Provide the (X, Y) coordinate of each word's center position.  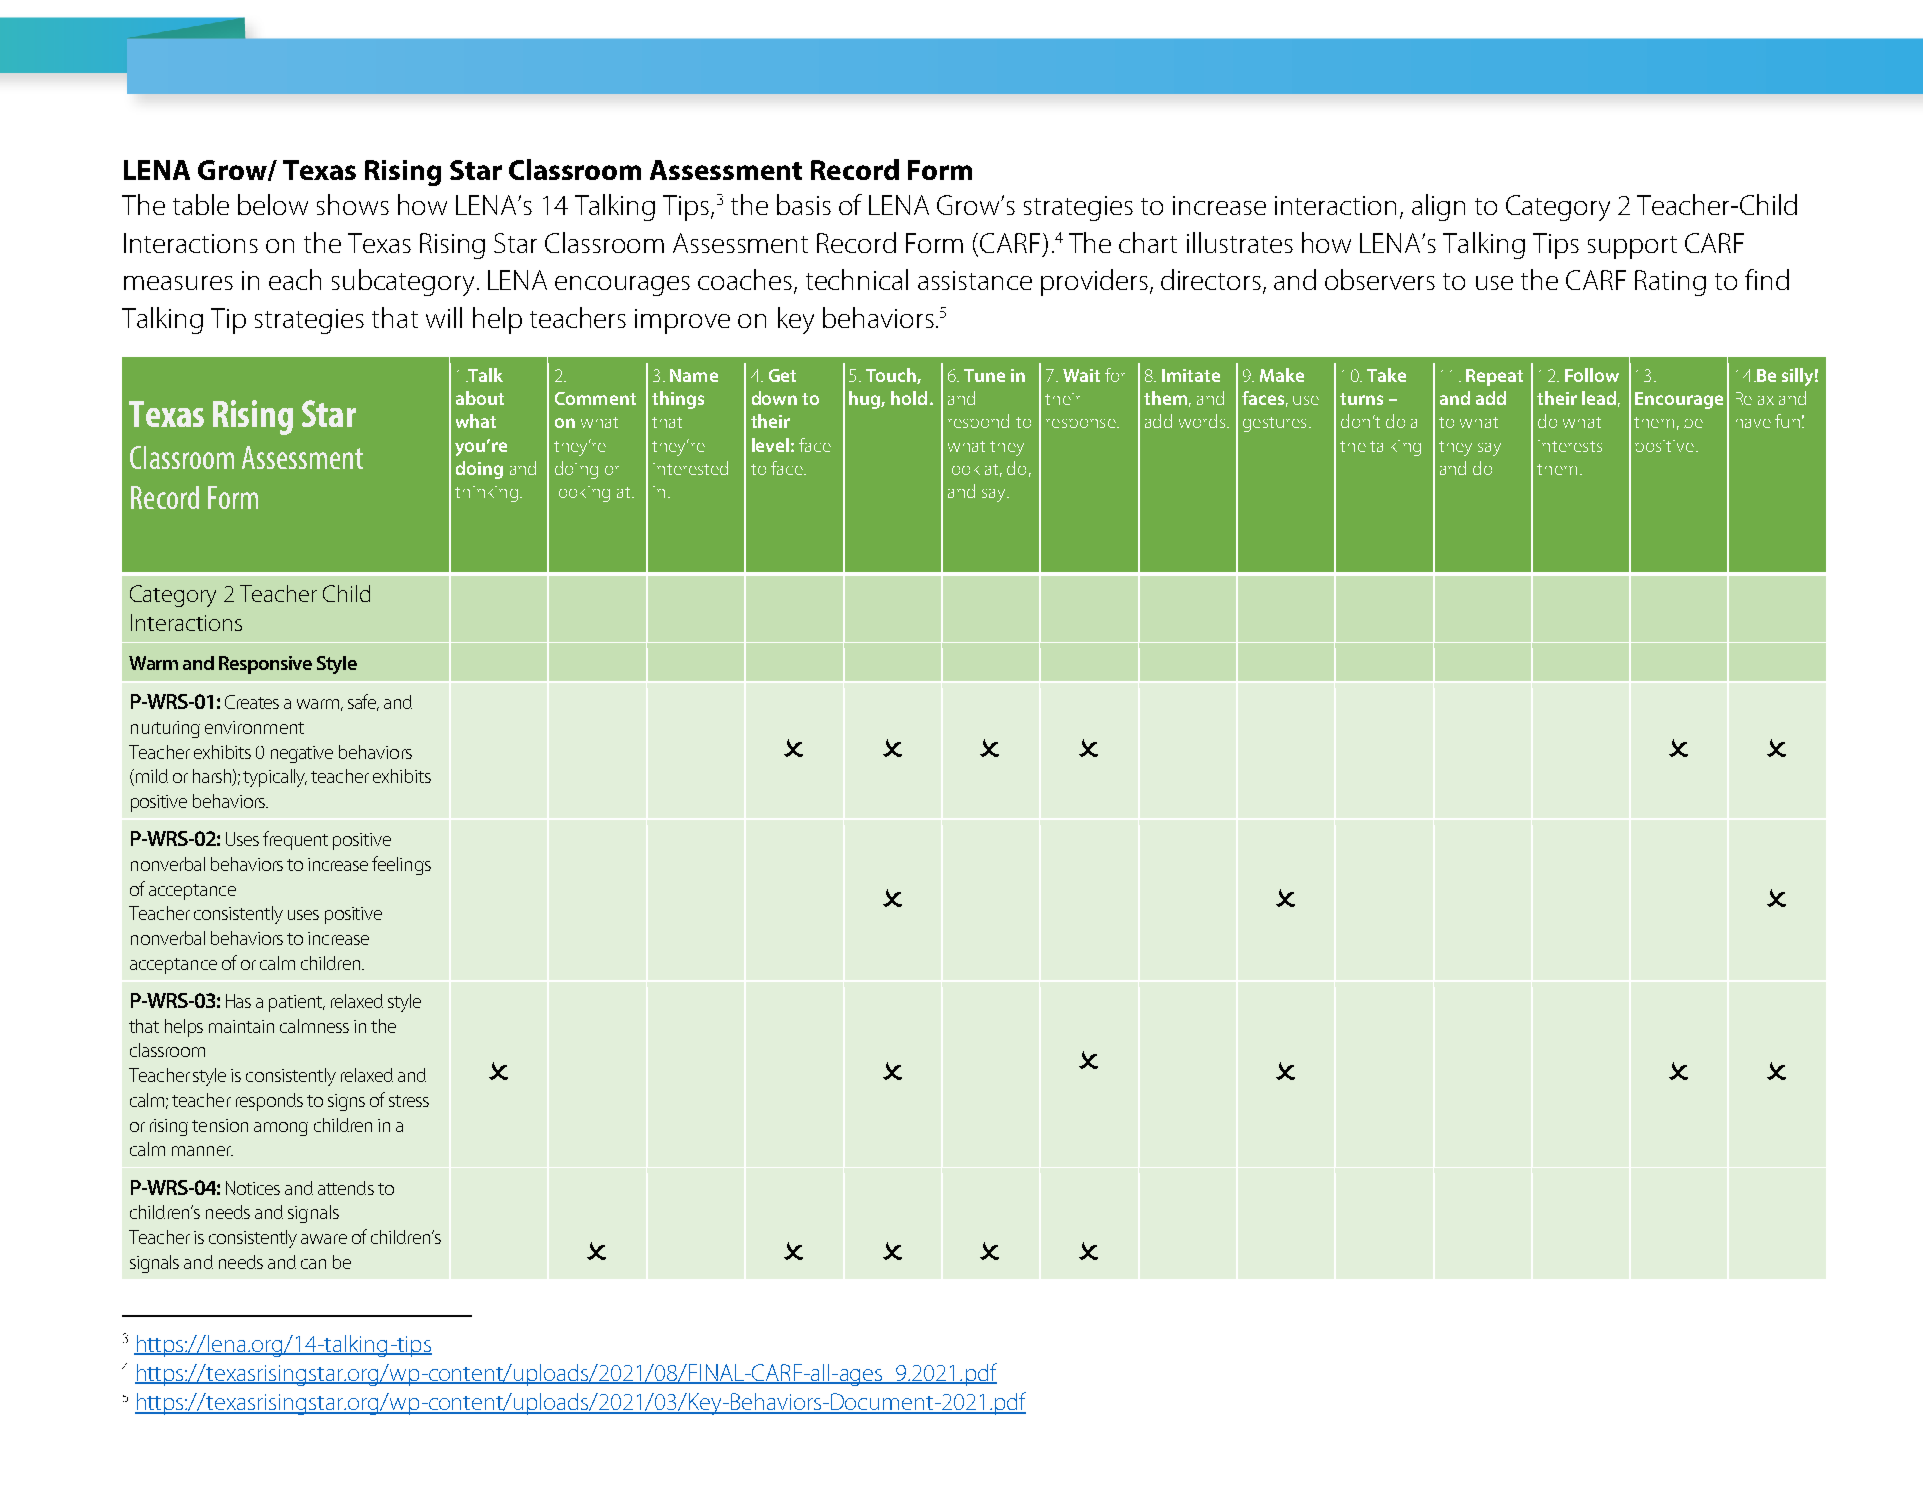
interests (1570, 446)
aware (324, 1239)
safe (363, 702)
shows (353, 204)
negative (302, 754)
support (1632, 247)
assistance (975, 280)
